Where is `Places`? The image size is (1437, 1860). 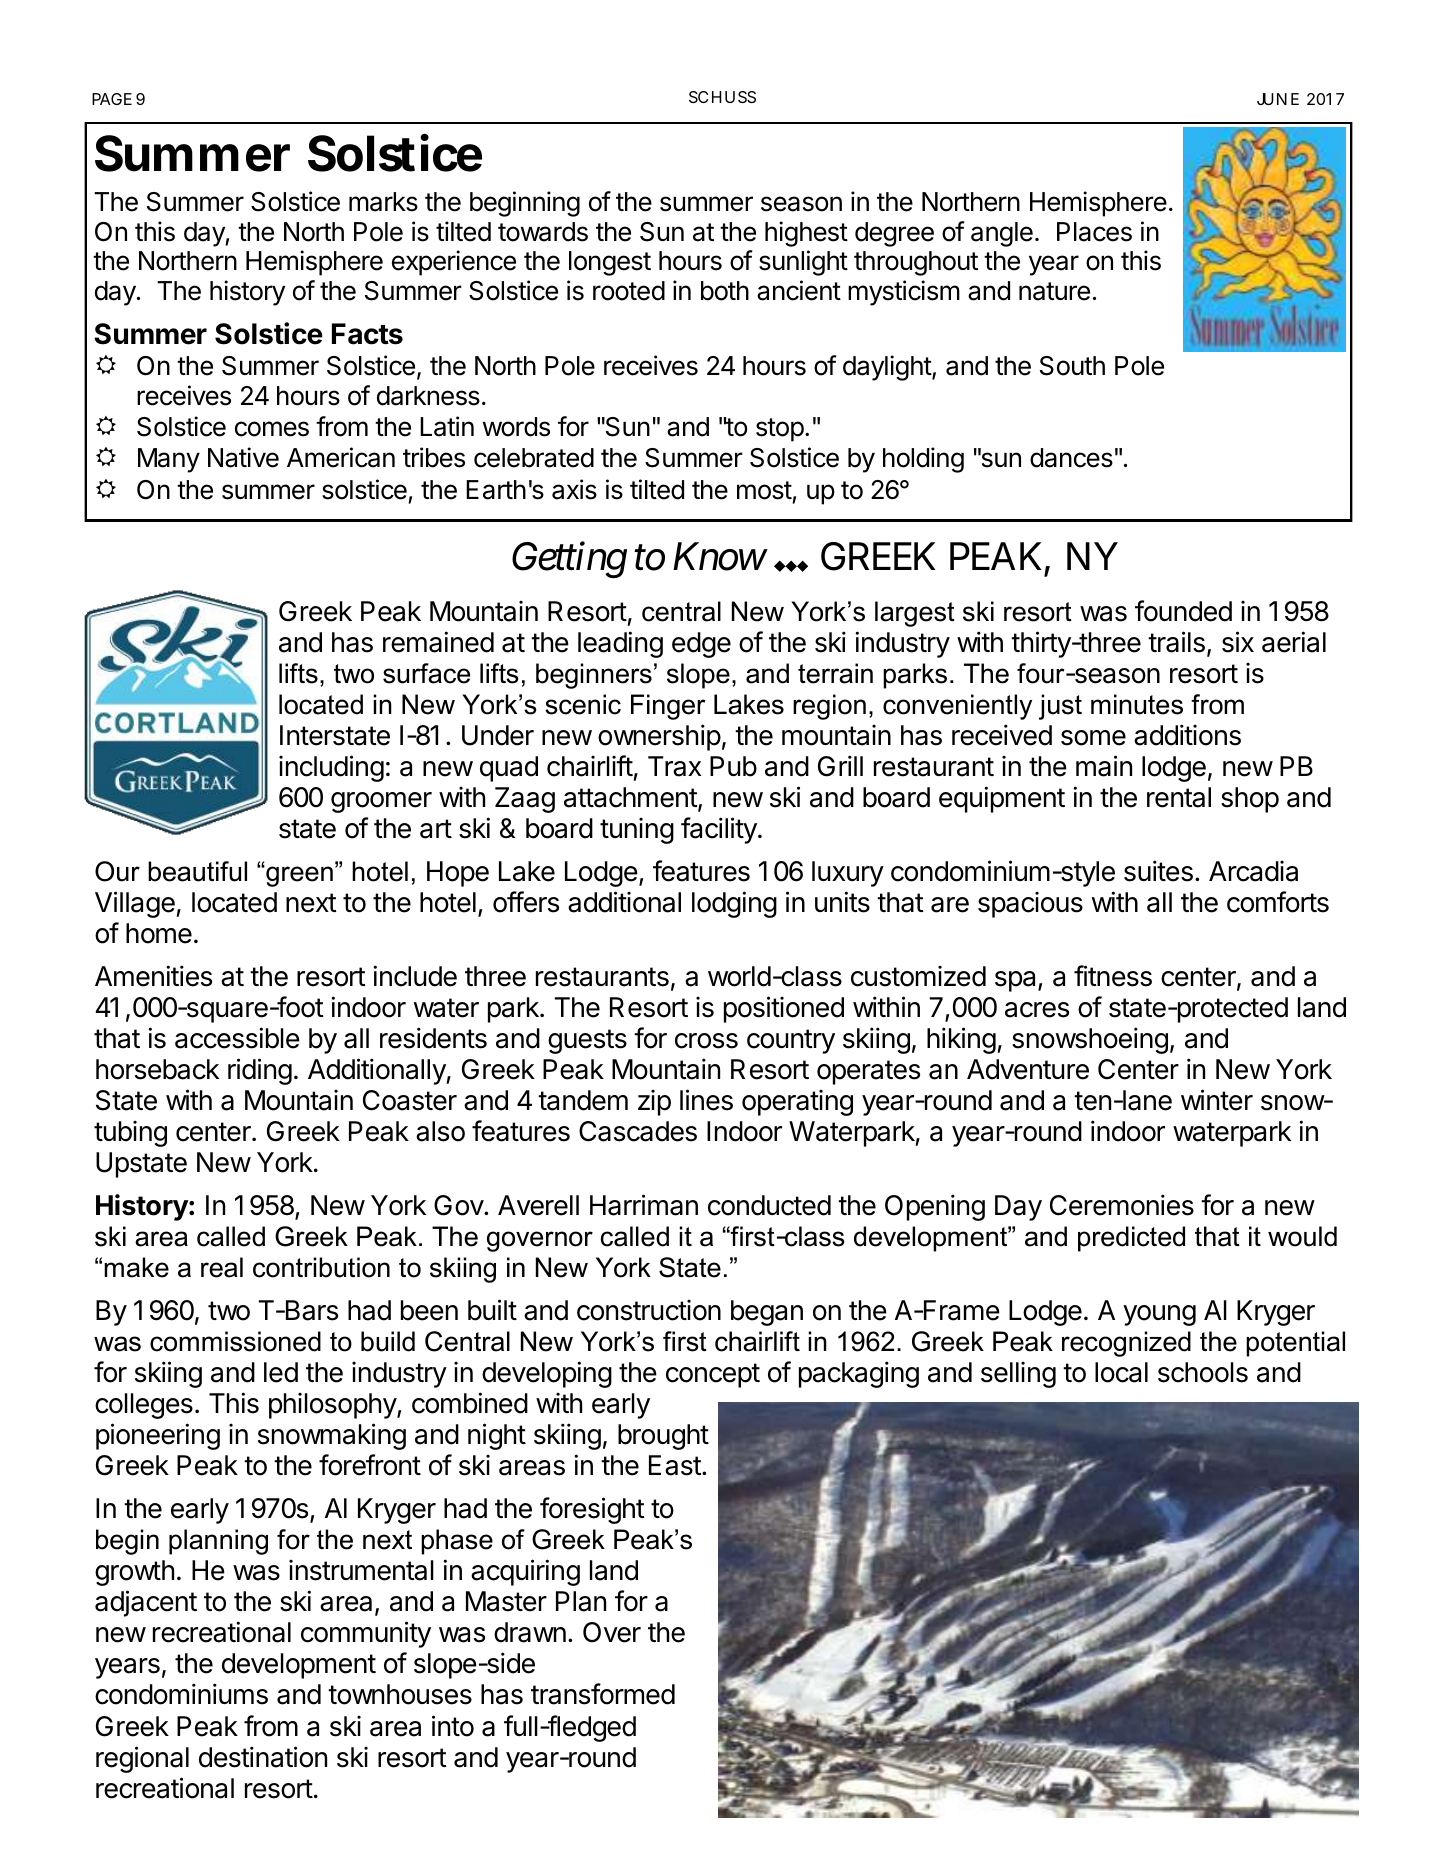 Places is located at coordinates (1094, 232).
